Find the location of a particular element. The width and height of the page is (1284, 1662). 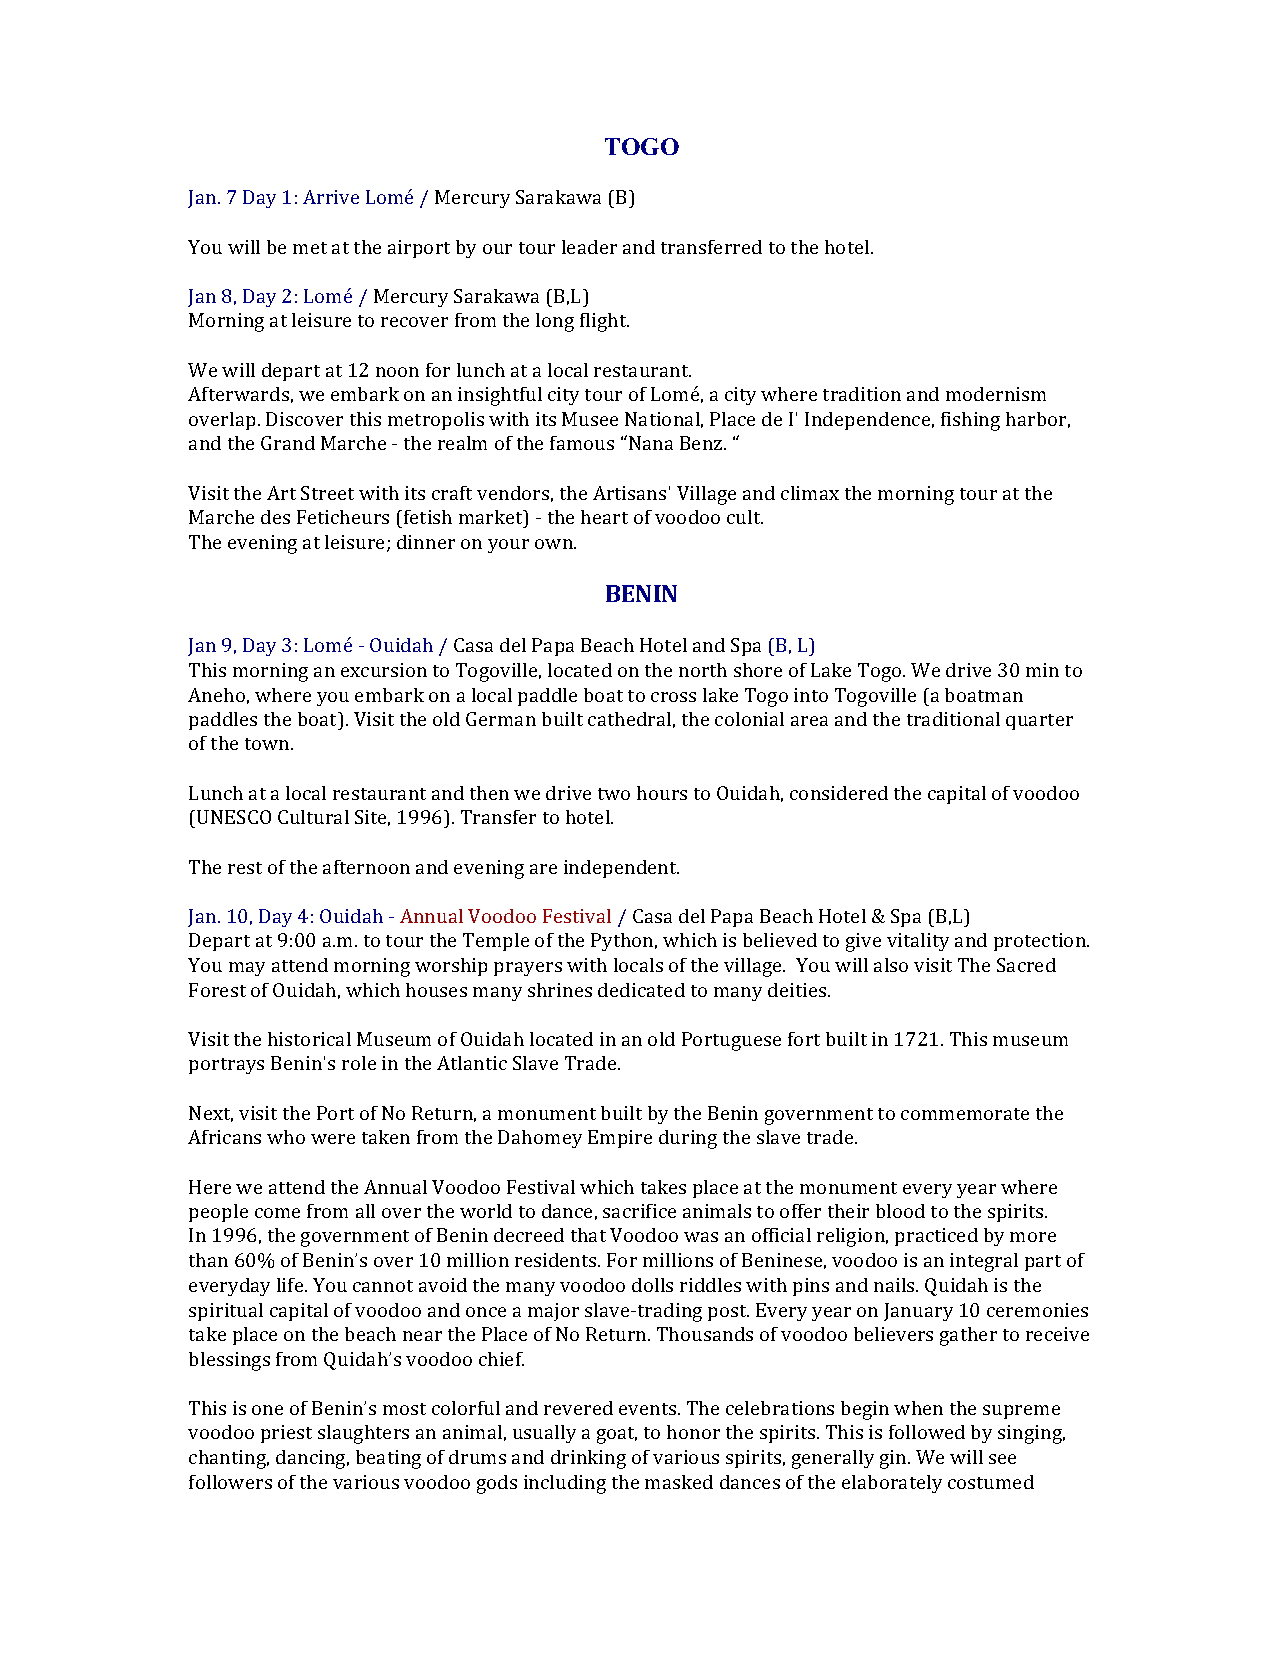

leader is located at coordinates (589, 247).
